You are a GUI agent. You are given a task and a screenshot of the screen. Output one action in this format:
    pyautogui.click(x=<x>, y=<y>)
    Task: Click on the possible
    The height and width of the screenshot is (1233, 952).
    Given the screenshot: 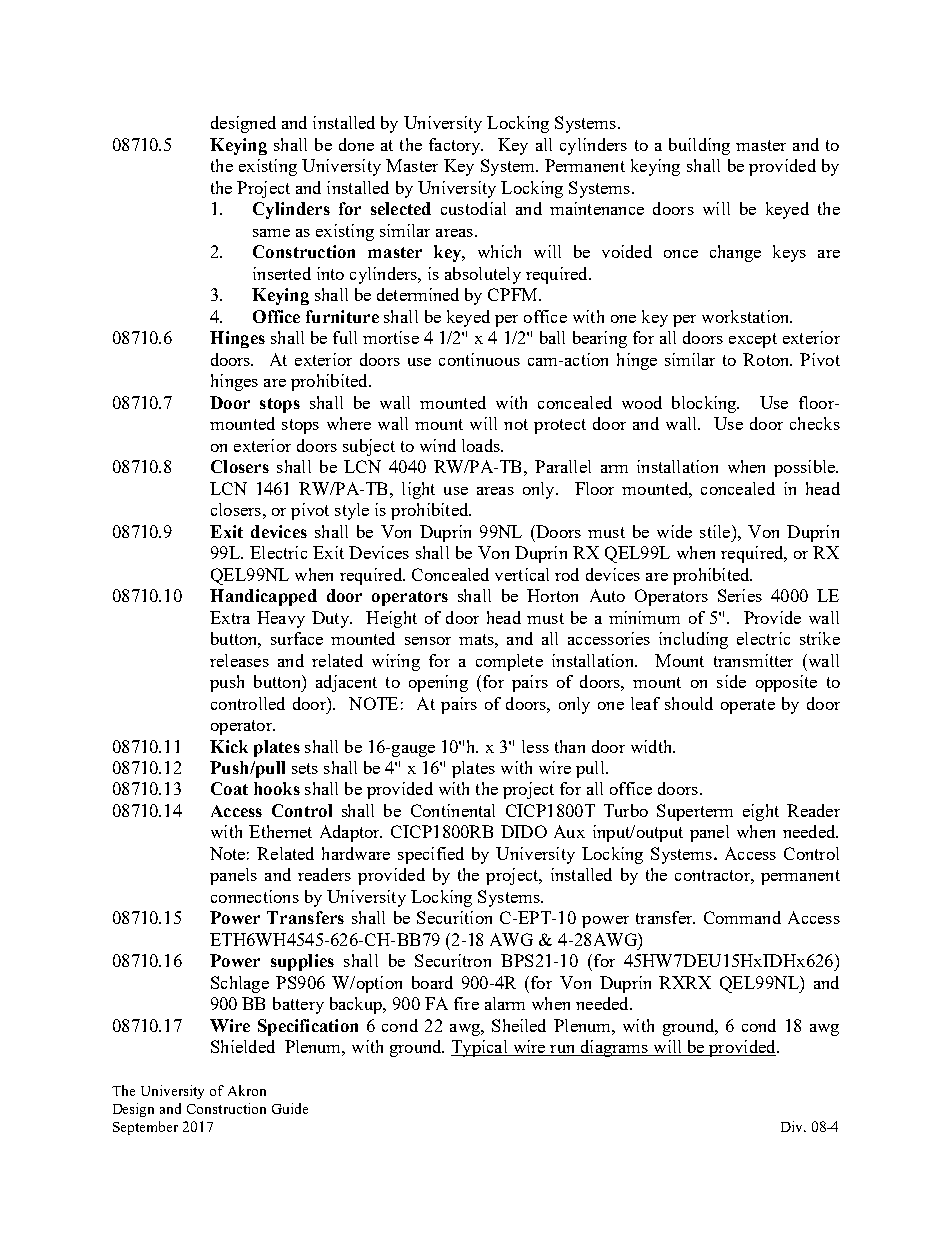 What is the action you would take?
    pyautogui.click(x=805, y=468)
